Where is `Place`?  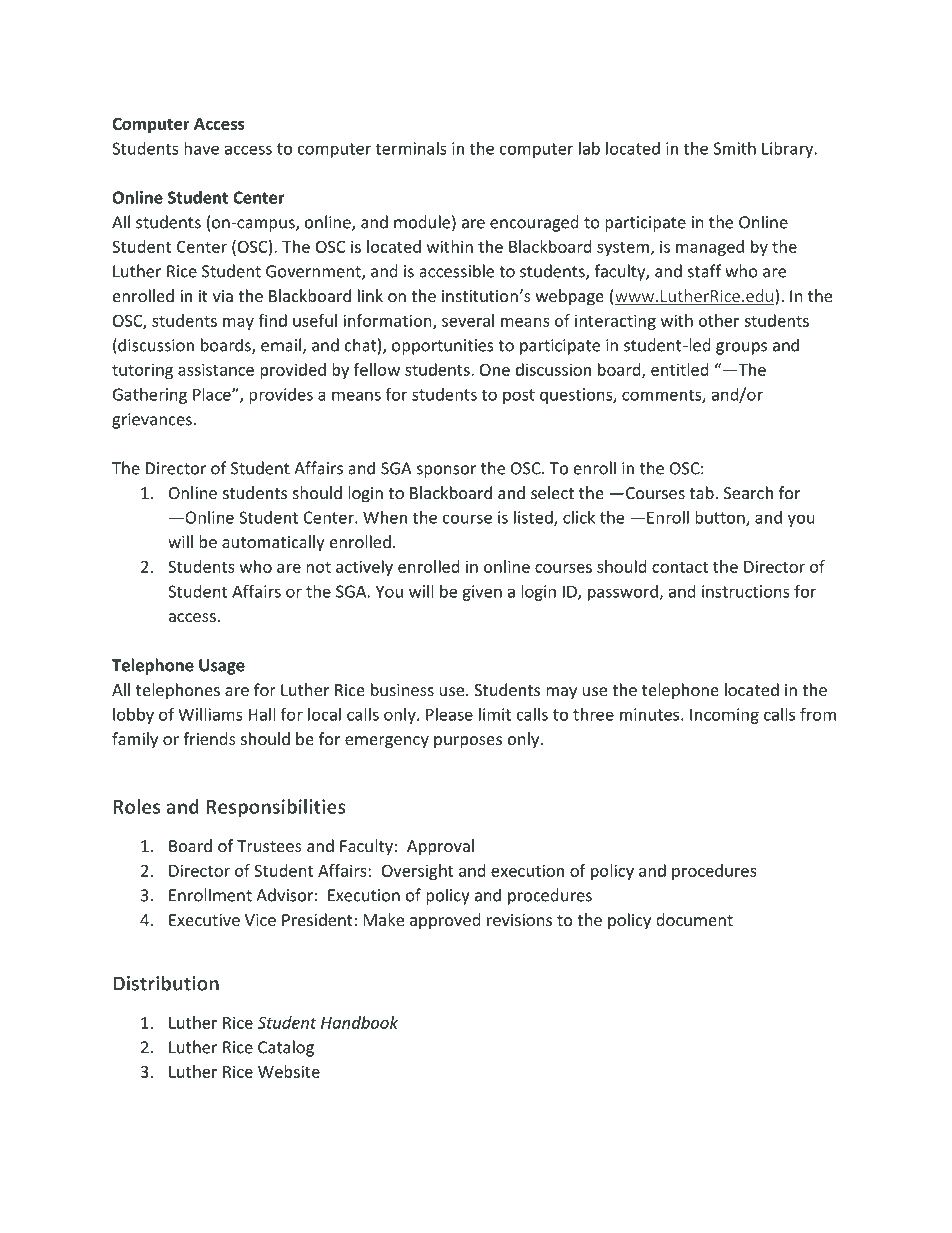 Place is located at coordinates (213, 394).
